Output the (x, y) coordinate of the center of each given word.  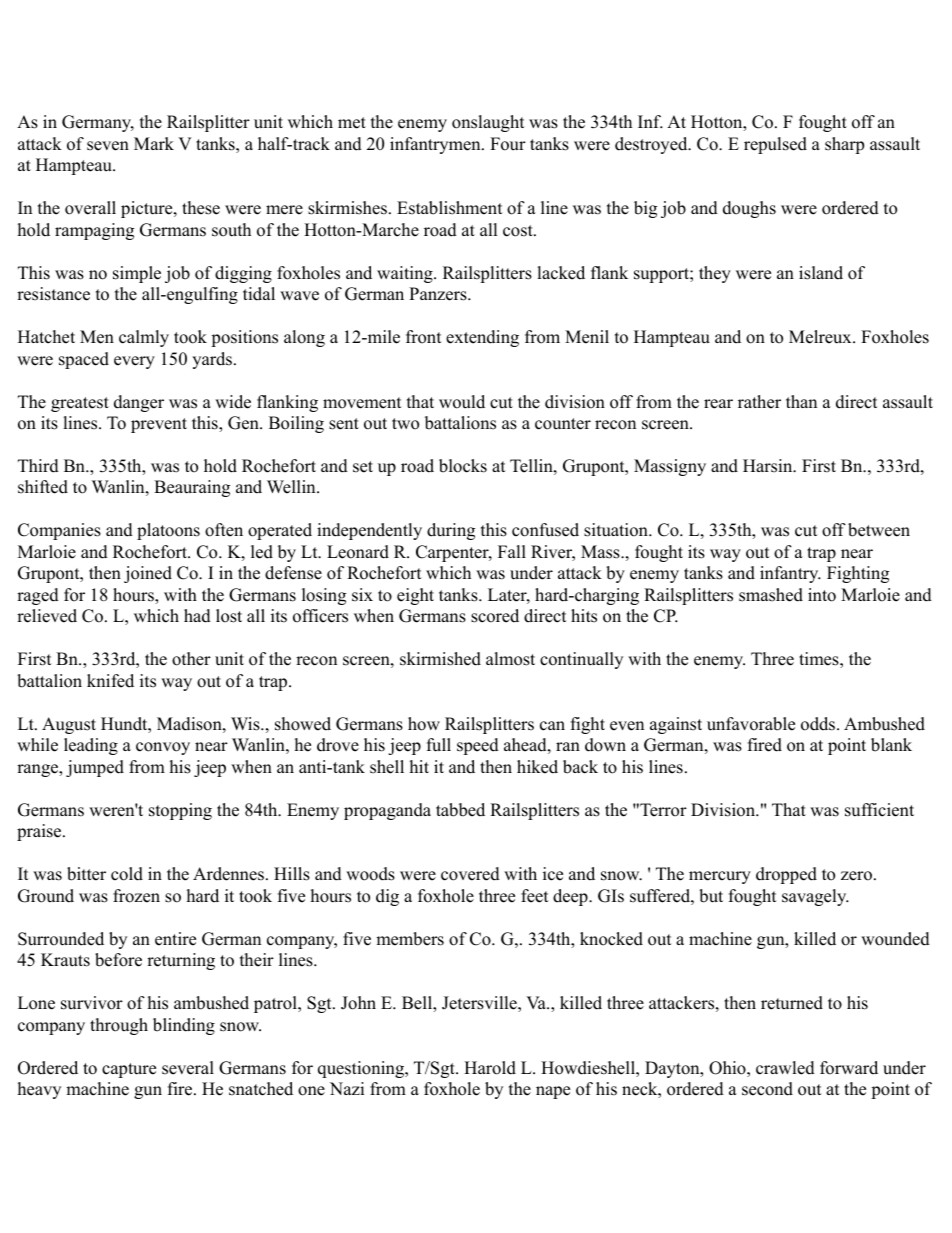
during (451, 531)
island (821, 273)
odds (819, 724)
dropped (786, 875)
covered (470, 874)
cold (127, 874)
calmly (144, 338)
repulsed (775, 145)
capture (129, 1070)
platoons (168, 531)
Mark (154, 143)
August (69, 725)
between (879, 530)
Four (508, 144)
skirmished (440, 659)
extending (482, 338)
